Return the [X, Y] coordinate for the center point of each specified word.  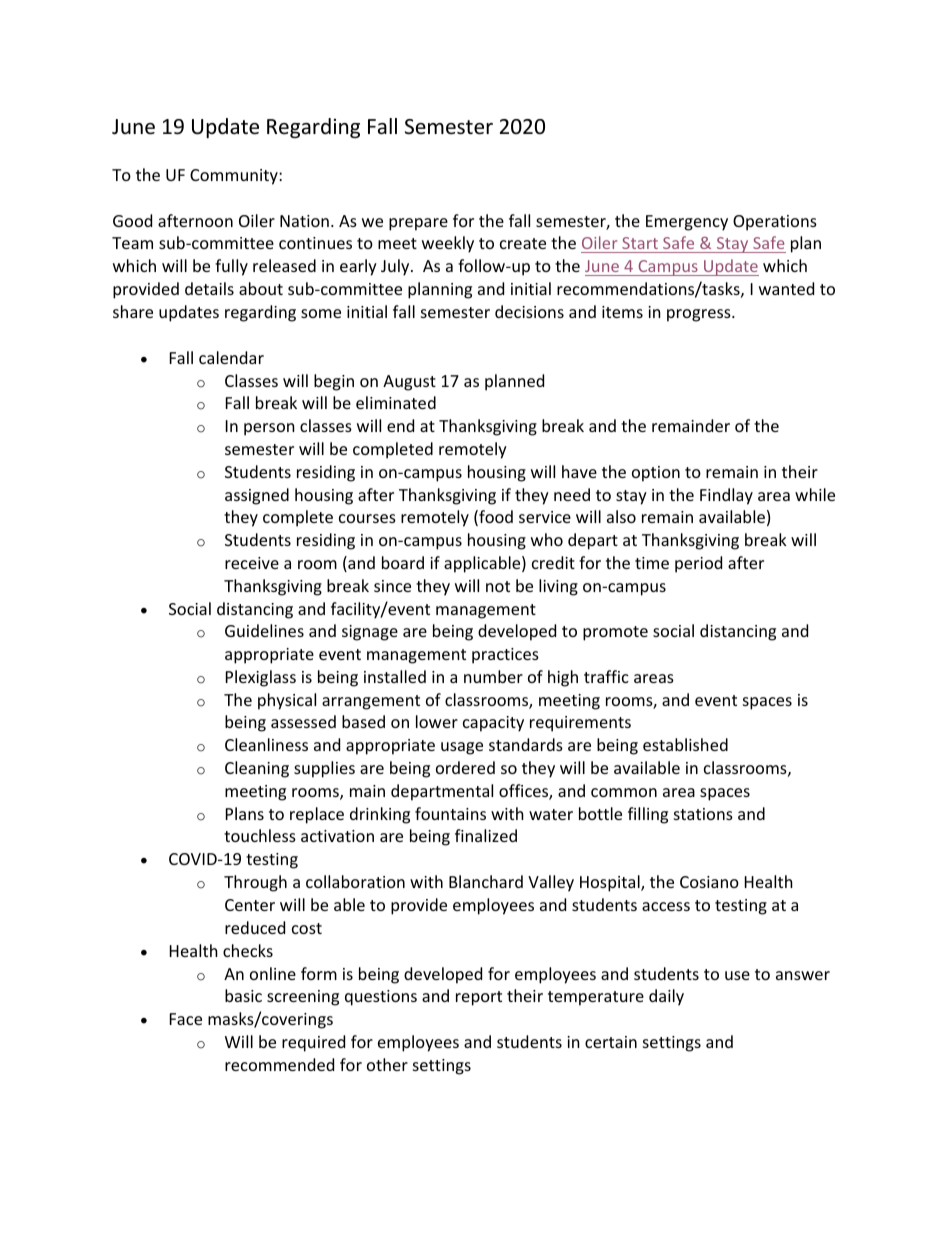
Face [186, 1019]
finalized [486, 835]
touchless [260, 835]
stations [703, 814]
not [498, 586]
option [656, 474]
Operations [775, 223]
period [698, 564]
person [269, 429]
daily [666, 997]
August [409, 383]
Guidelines [264, 630]
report [479, 998]
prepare [418, 224]
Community [235, 177]
